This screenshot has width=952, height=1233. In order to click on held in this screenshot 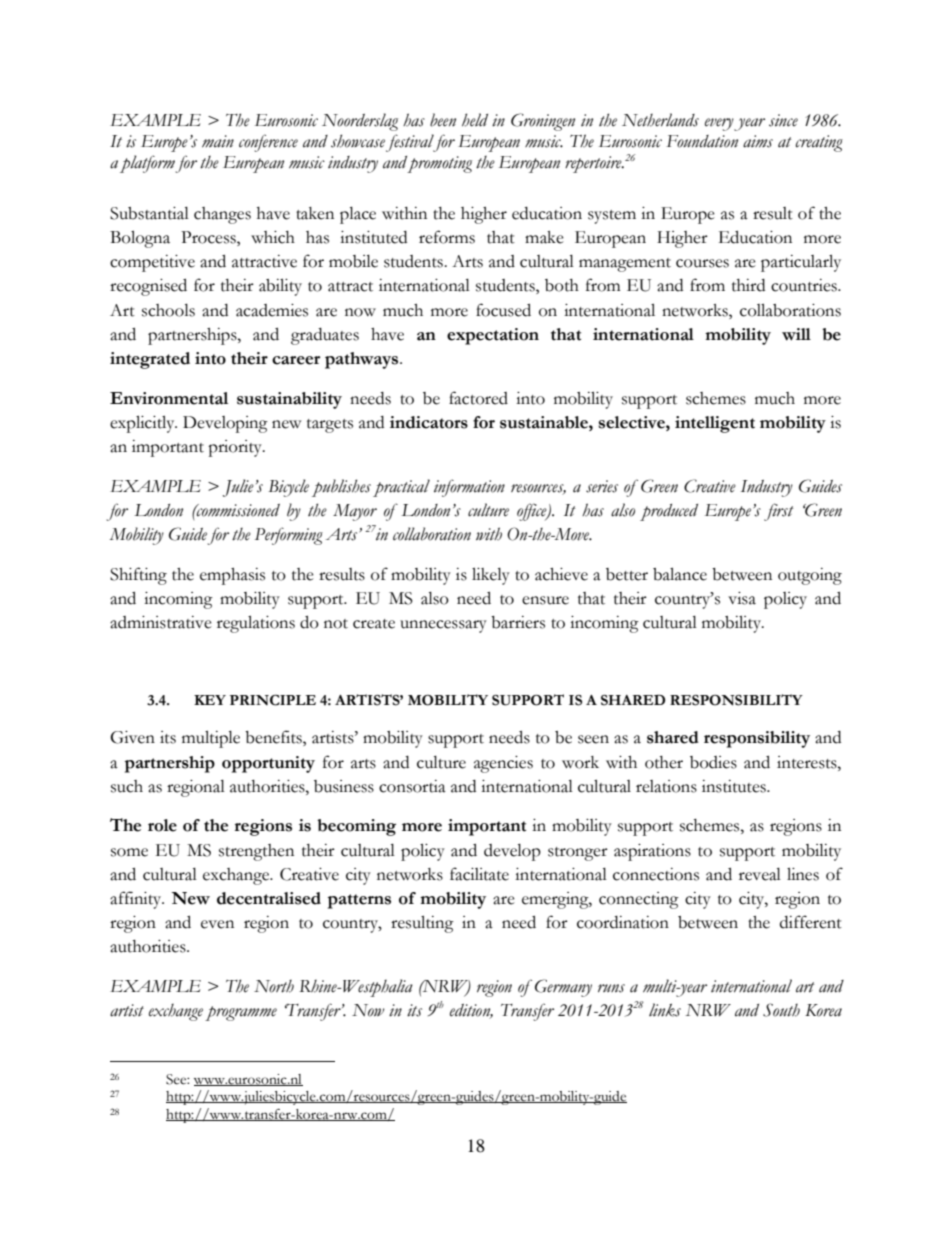, I will do `click(475, 120)`.
